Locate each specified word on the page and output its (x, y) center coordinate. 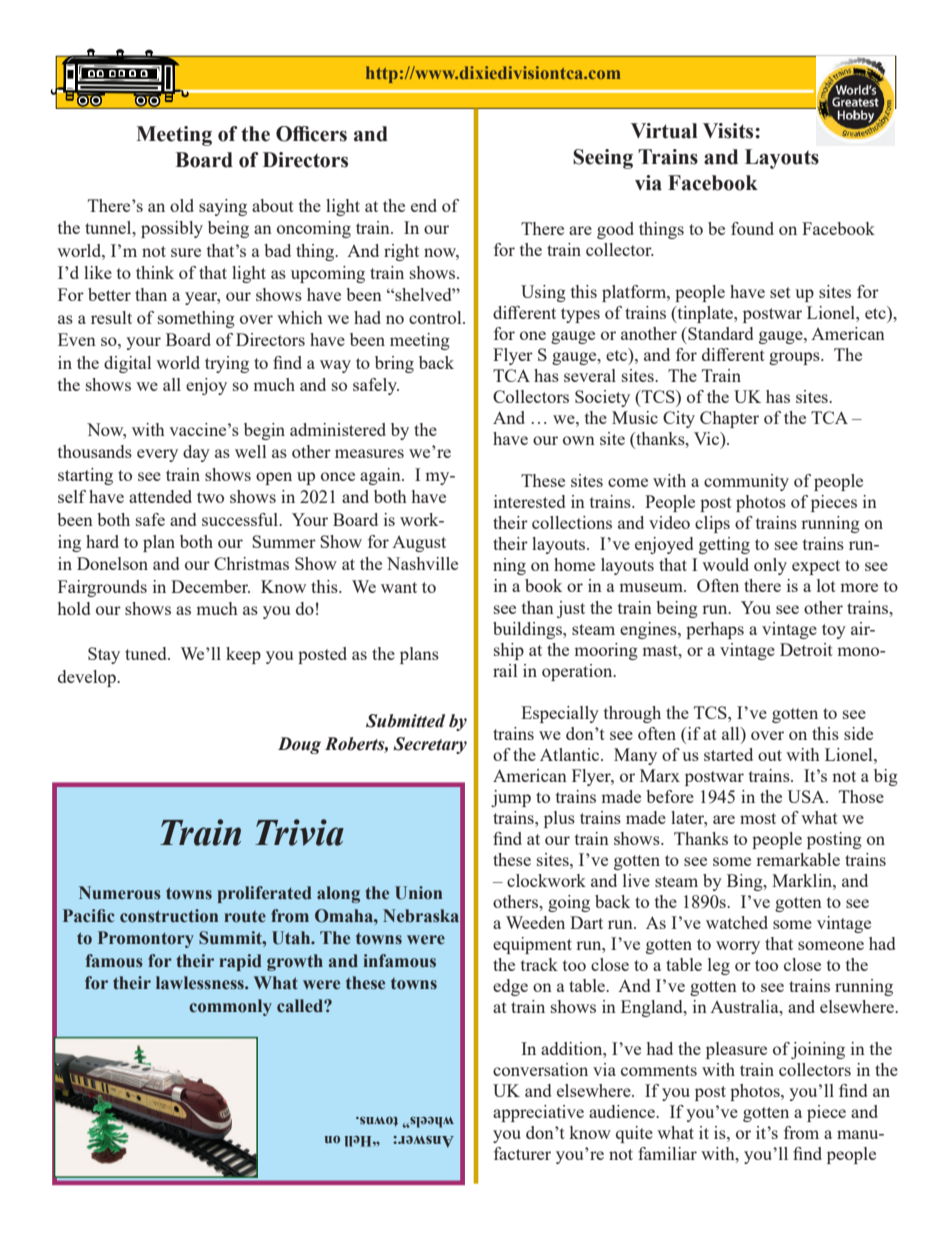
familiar (667, 1153)
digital (127, 364)
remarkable (798, 859)
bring (394, 364)
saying (223, 207)
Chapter (729, 419)
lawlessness (201, 983)
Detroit (806, 649)
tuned (147, 653)
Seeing (603, 159)
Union (418, 893)
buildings (528, 630)
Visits (729, 131)
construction (169, 916)
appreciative (538, 1113)
